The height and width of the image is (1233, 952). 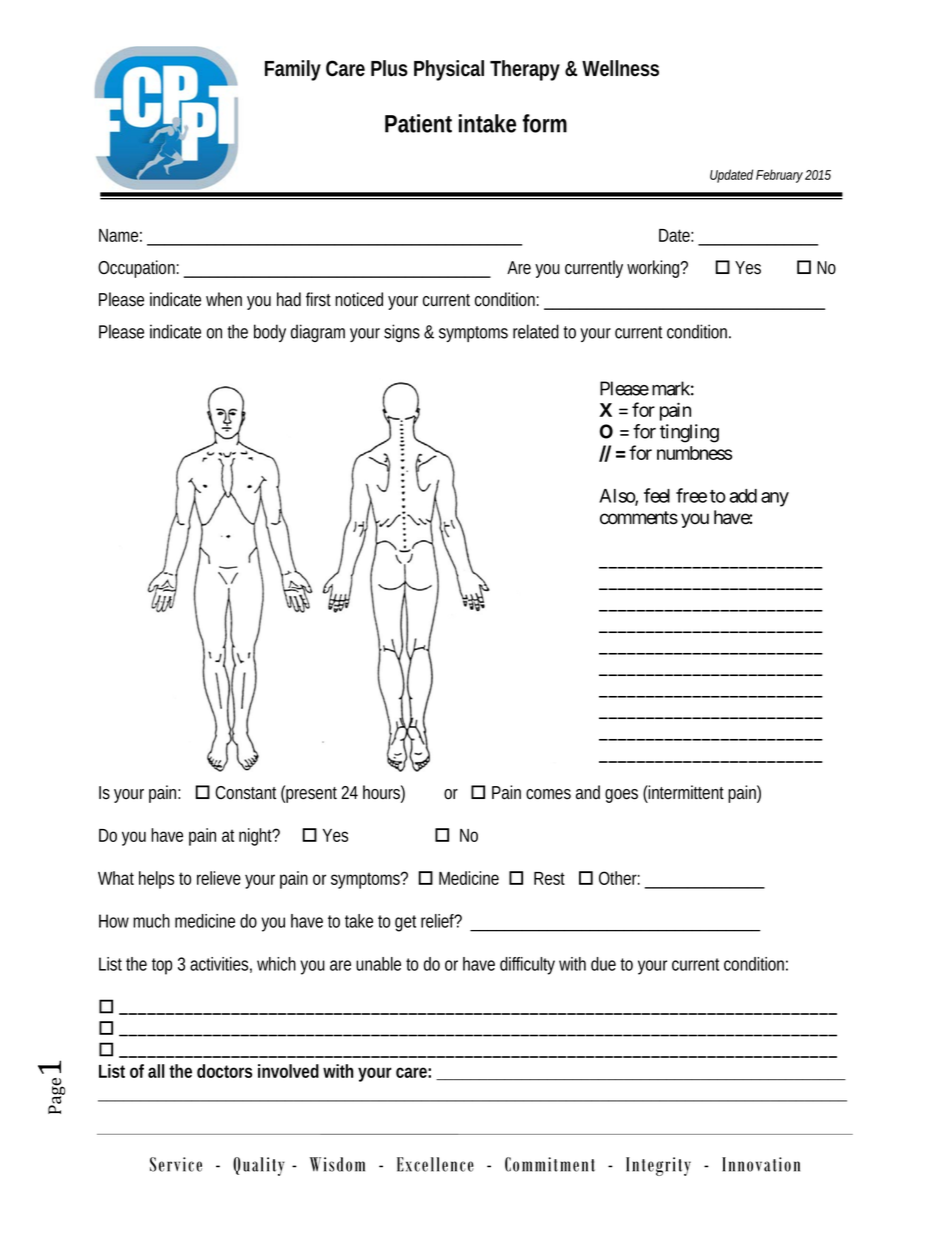 I want to click on body, so click(x=270, y=333).
